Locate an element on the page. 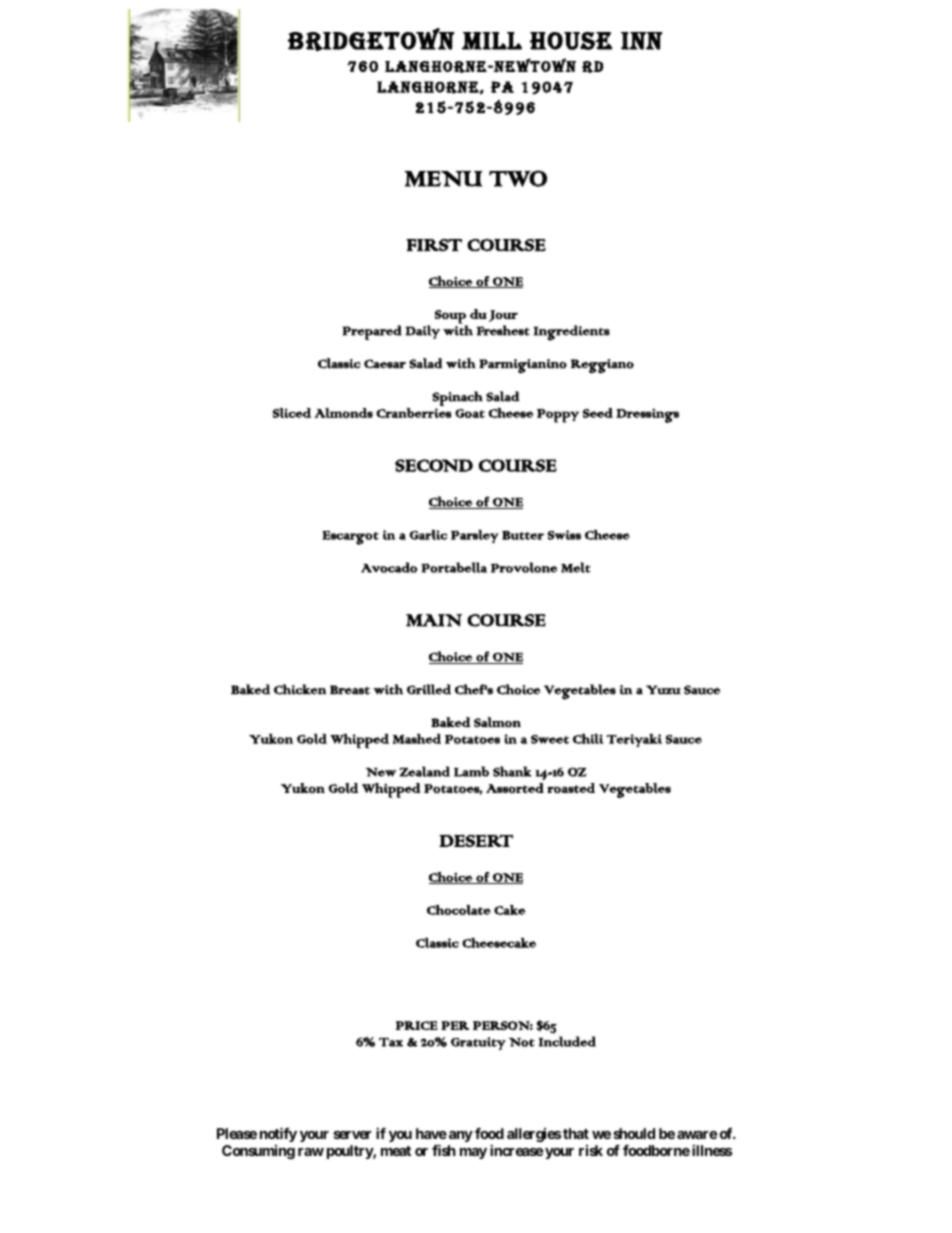 This page has width=952, height=1233. INN is located at coordinates (642, 41).
